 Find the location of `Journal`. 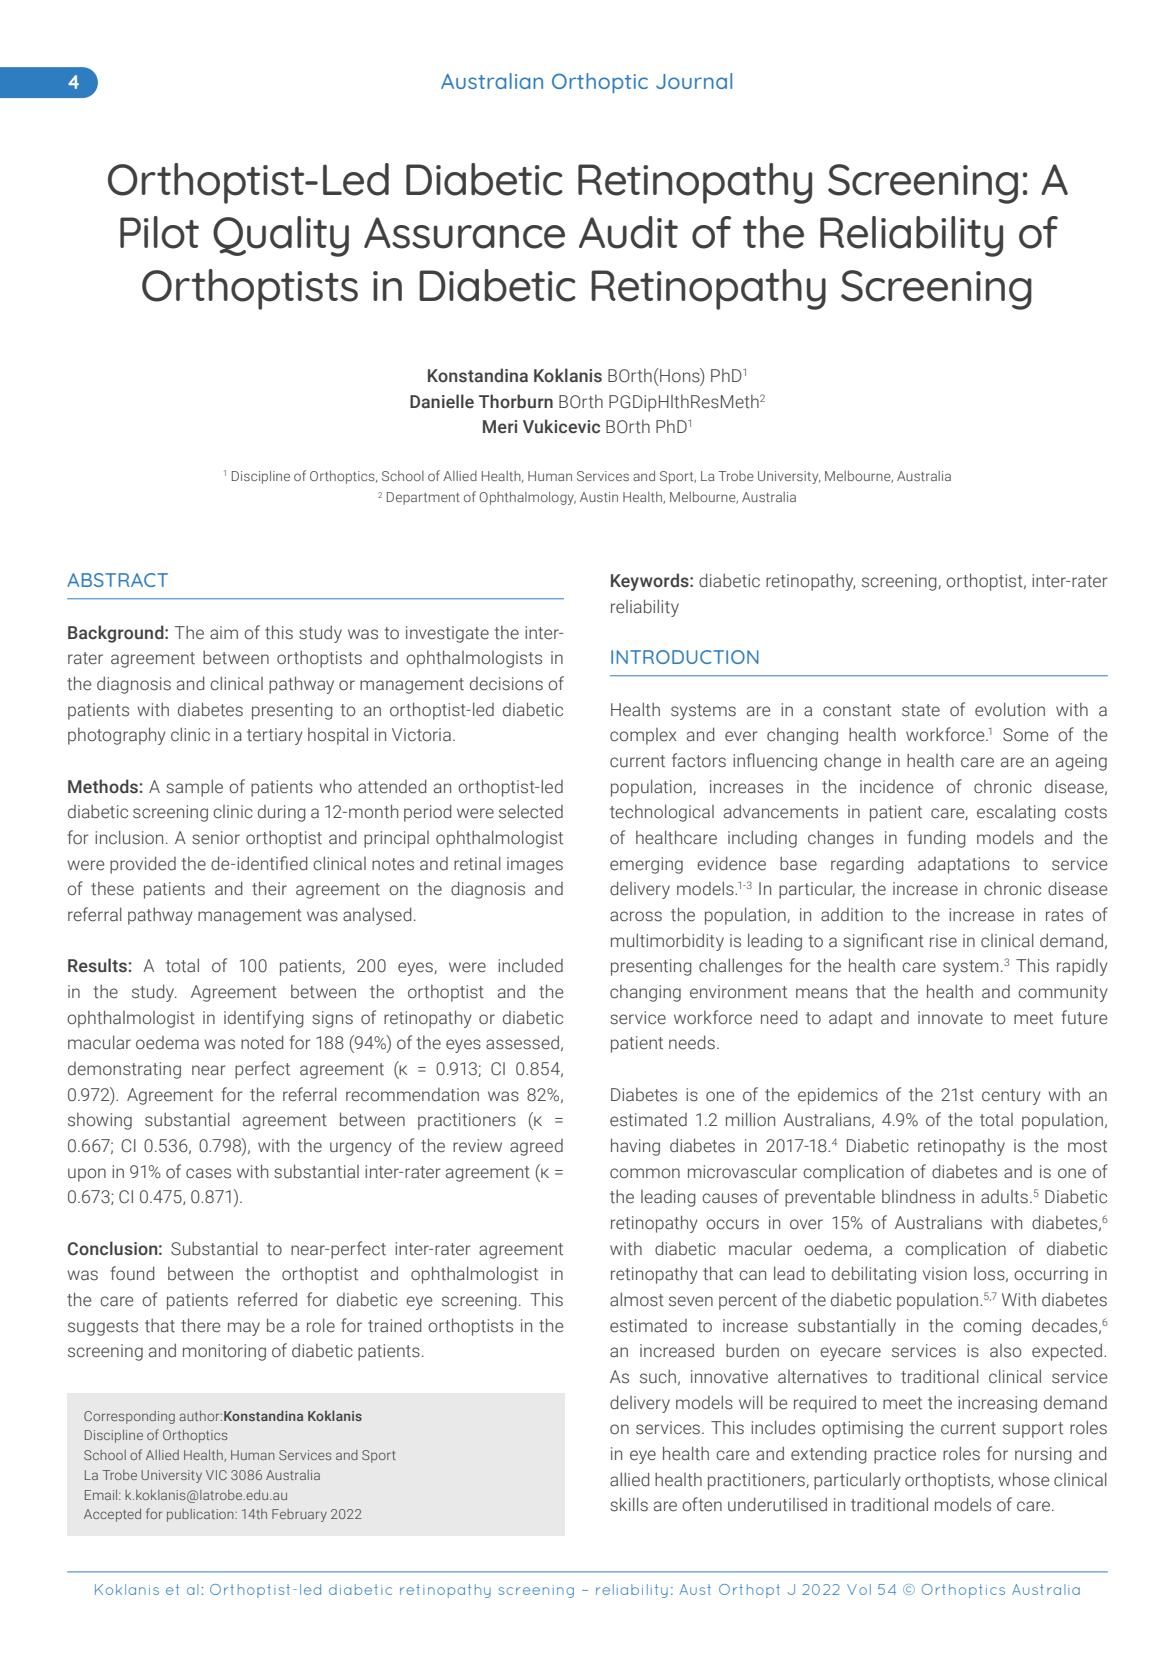

Journal is located at coordinates (694, 81).
